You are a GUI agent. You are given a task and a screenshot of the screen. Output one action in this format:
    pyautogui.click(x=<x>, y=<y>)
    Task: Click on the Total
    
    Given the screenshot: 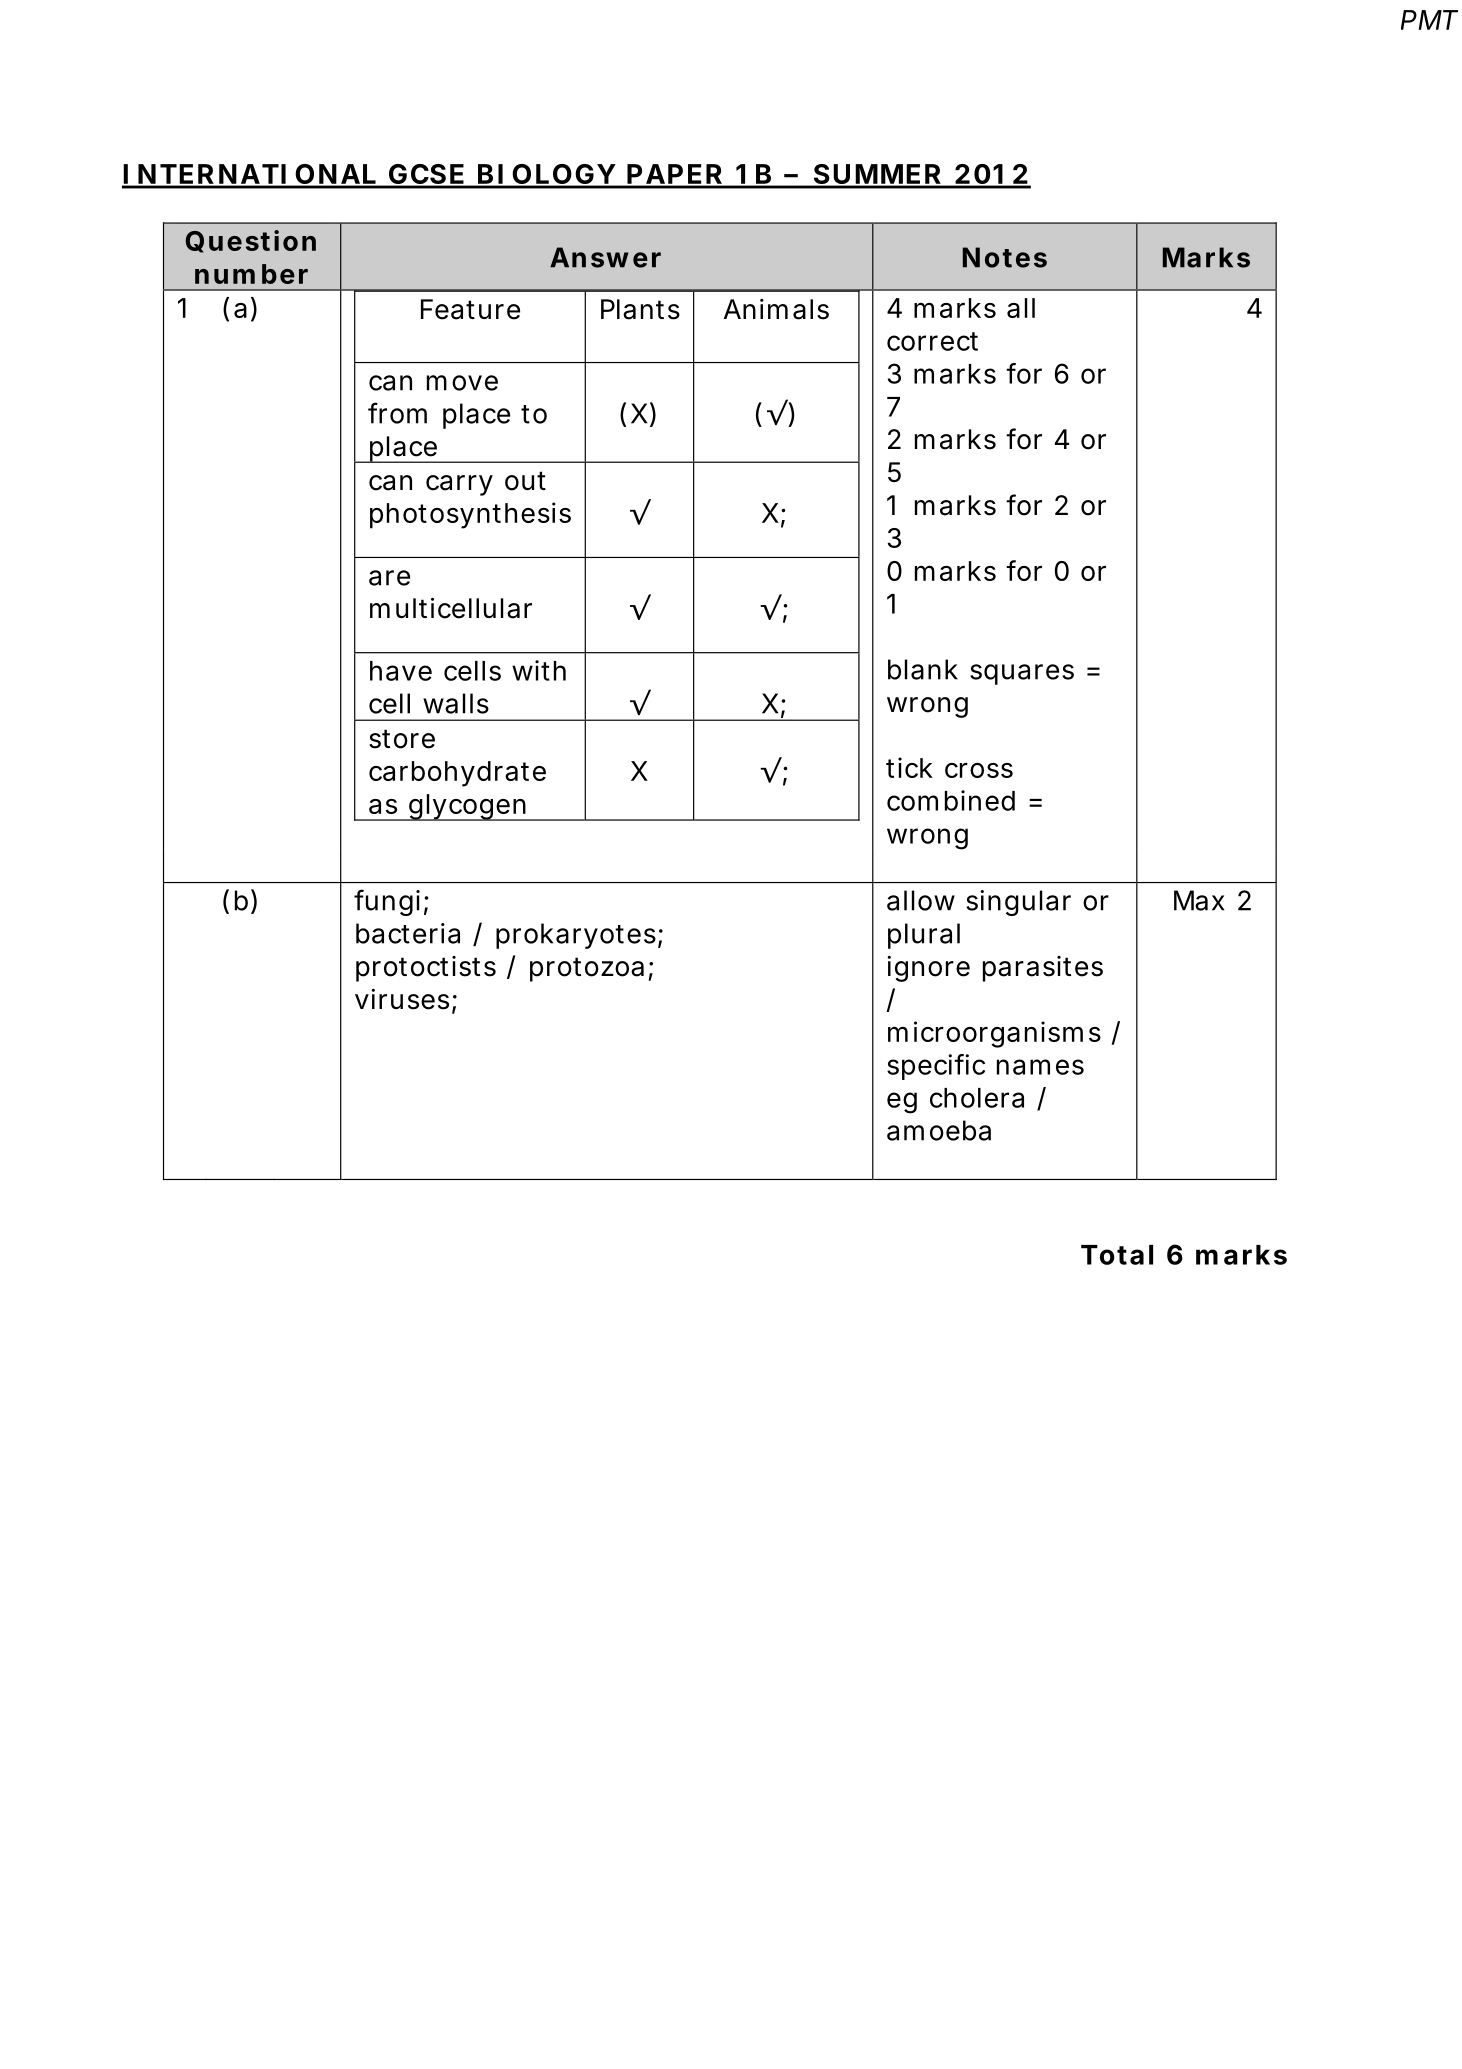 What is the action you would take?
    pyautogui.click(x=1117, y=1255)
